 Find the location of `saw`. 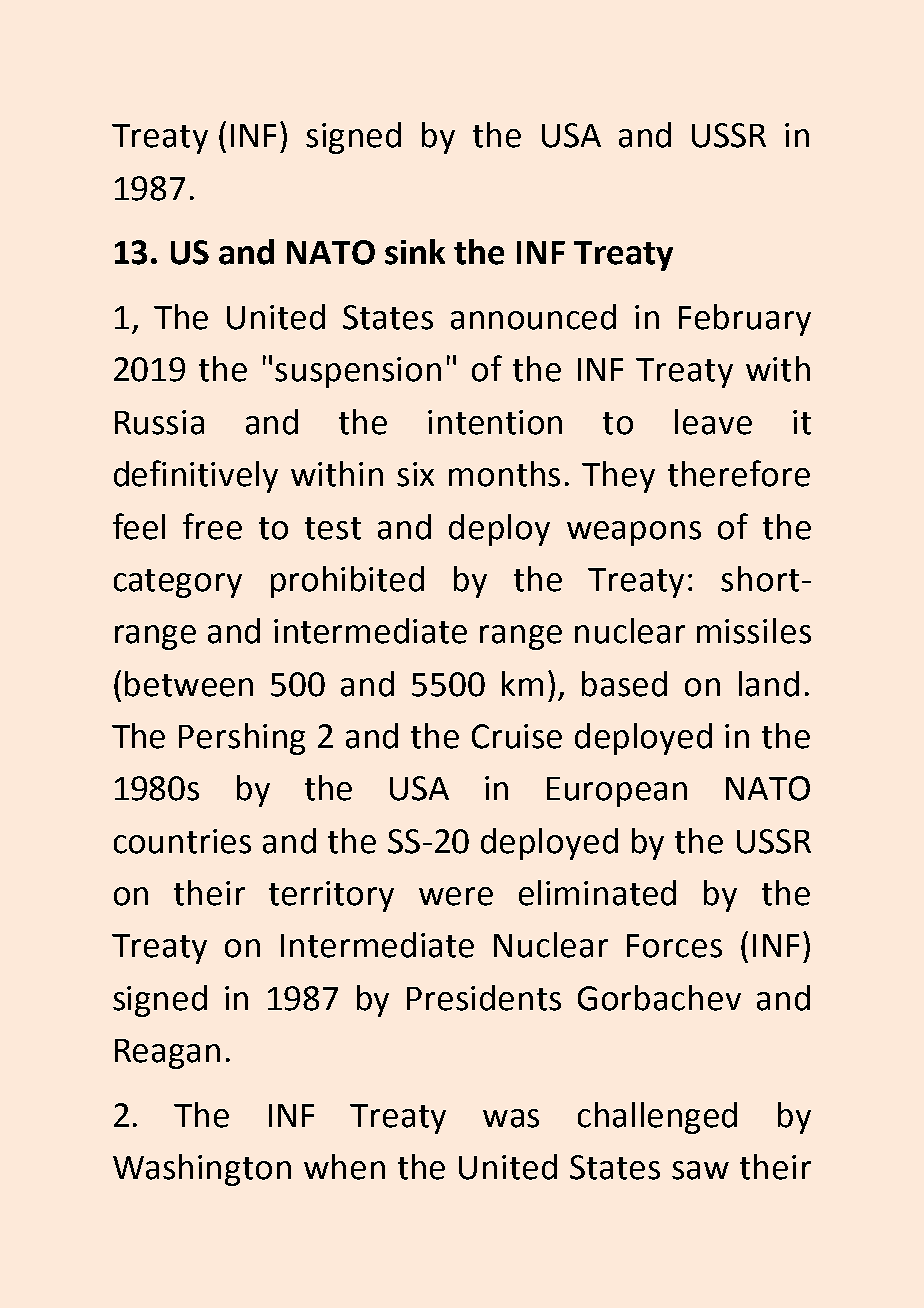

saw is located at coordinates (700, 1170).
